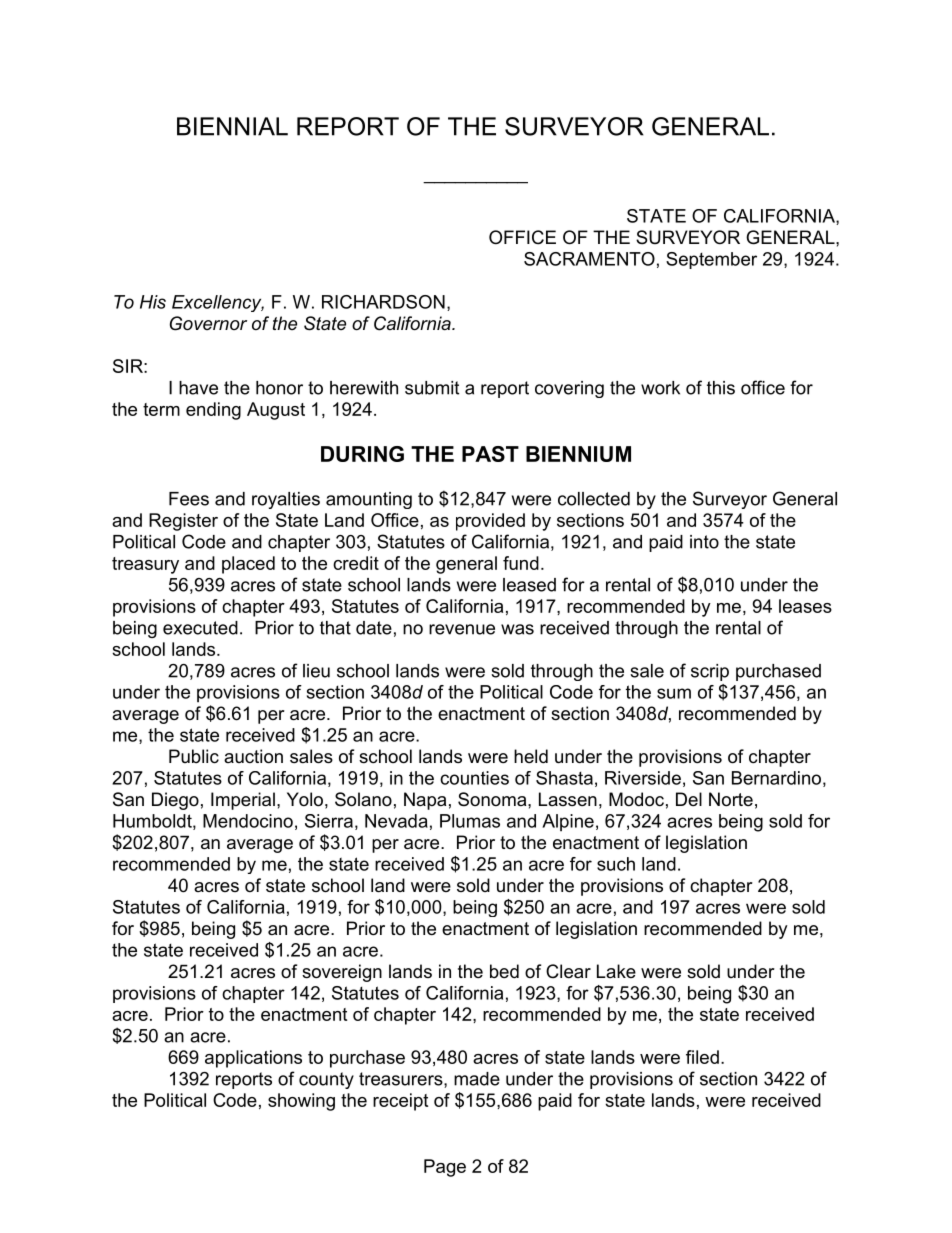 This screenshot has width=952, height=1233. I want to click on submit, so click(432, 388).
